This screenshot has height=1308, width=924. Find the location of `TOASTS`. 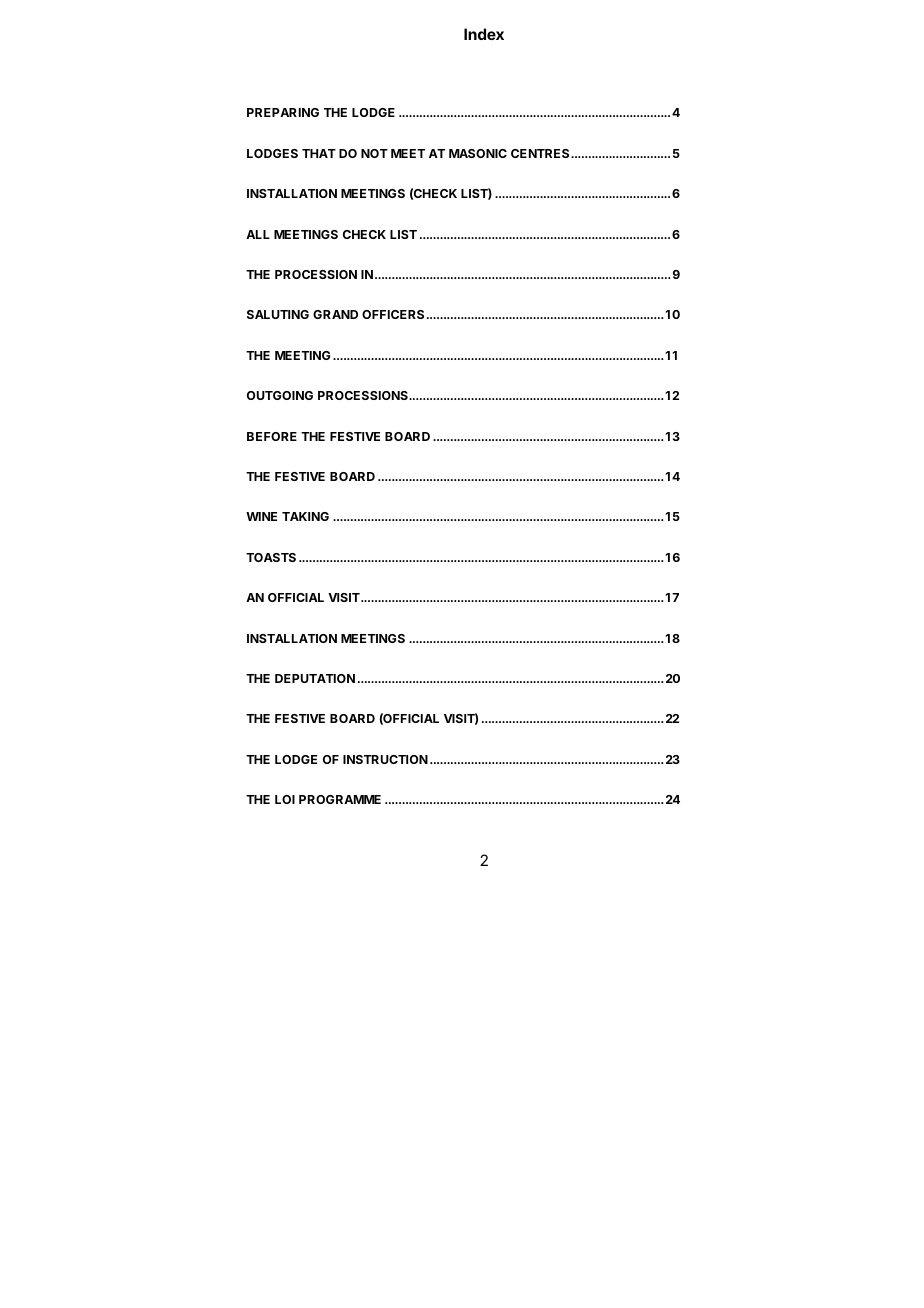

TOASTS is located at coordinates (271, 557).
